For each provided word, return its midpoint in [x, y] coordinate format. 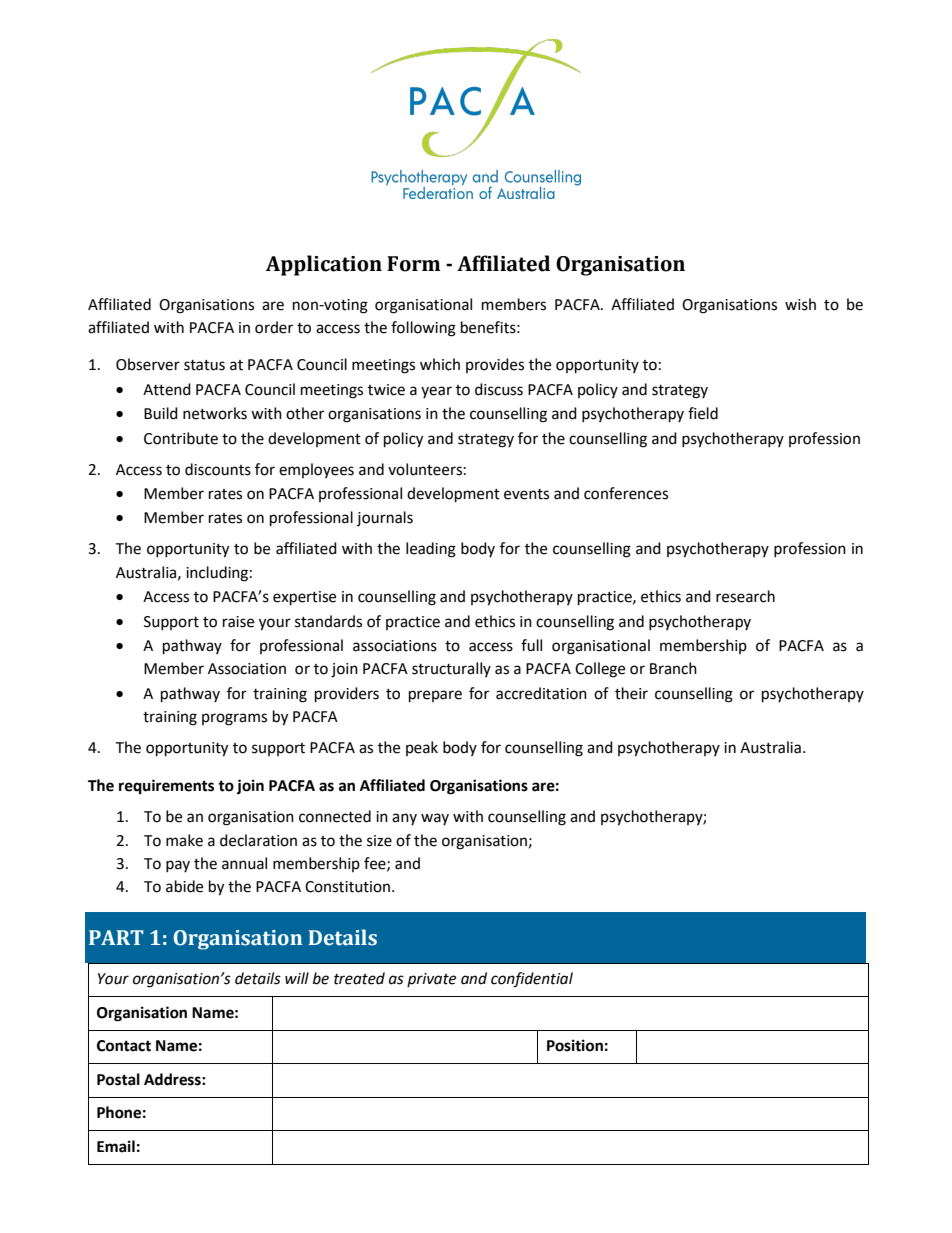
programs [234, 719]
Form [413, 264]
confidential [532, 980]
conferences [626, 493]
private [431, 980]
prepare [435, 696]
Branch [673, 668]
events [526, 494]
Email [116, 1146]
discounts [218, 469]
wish [800, 304]
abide [184, 886]
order [274, 327]
